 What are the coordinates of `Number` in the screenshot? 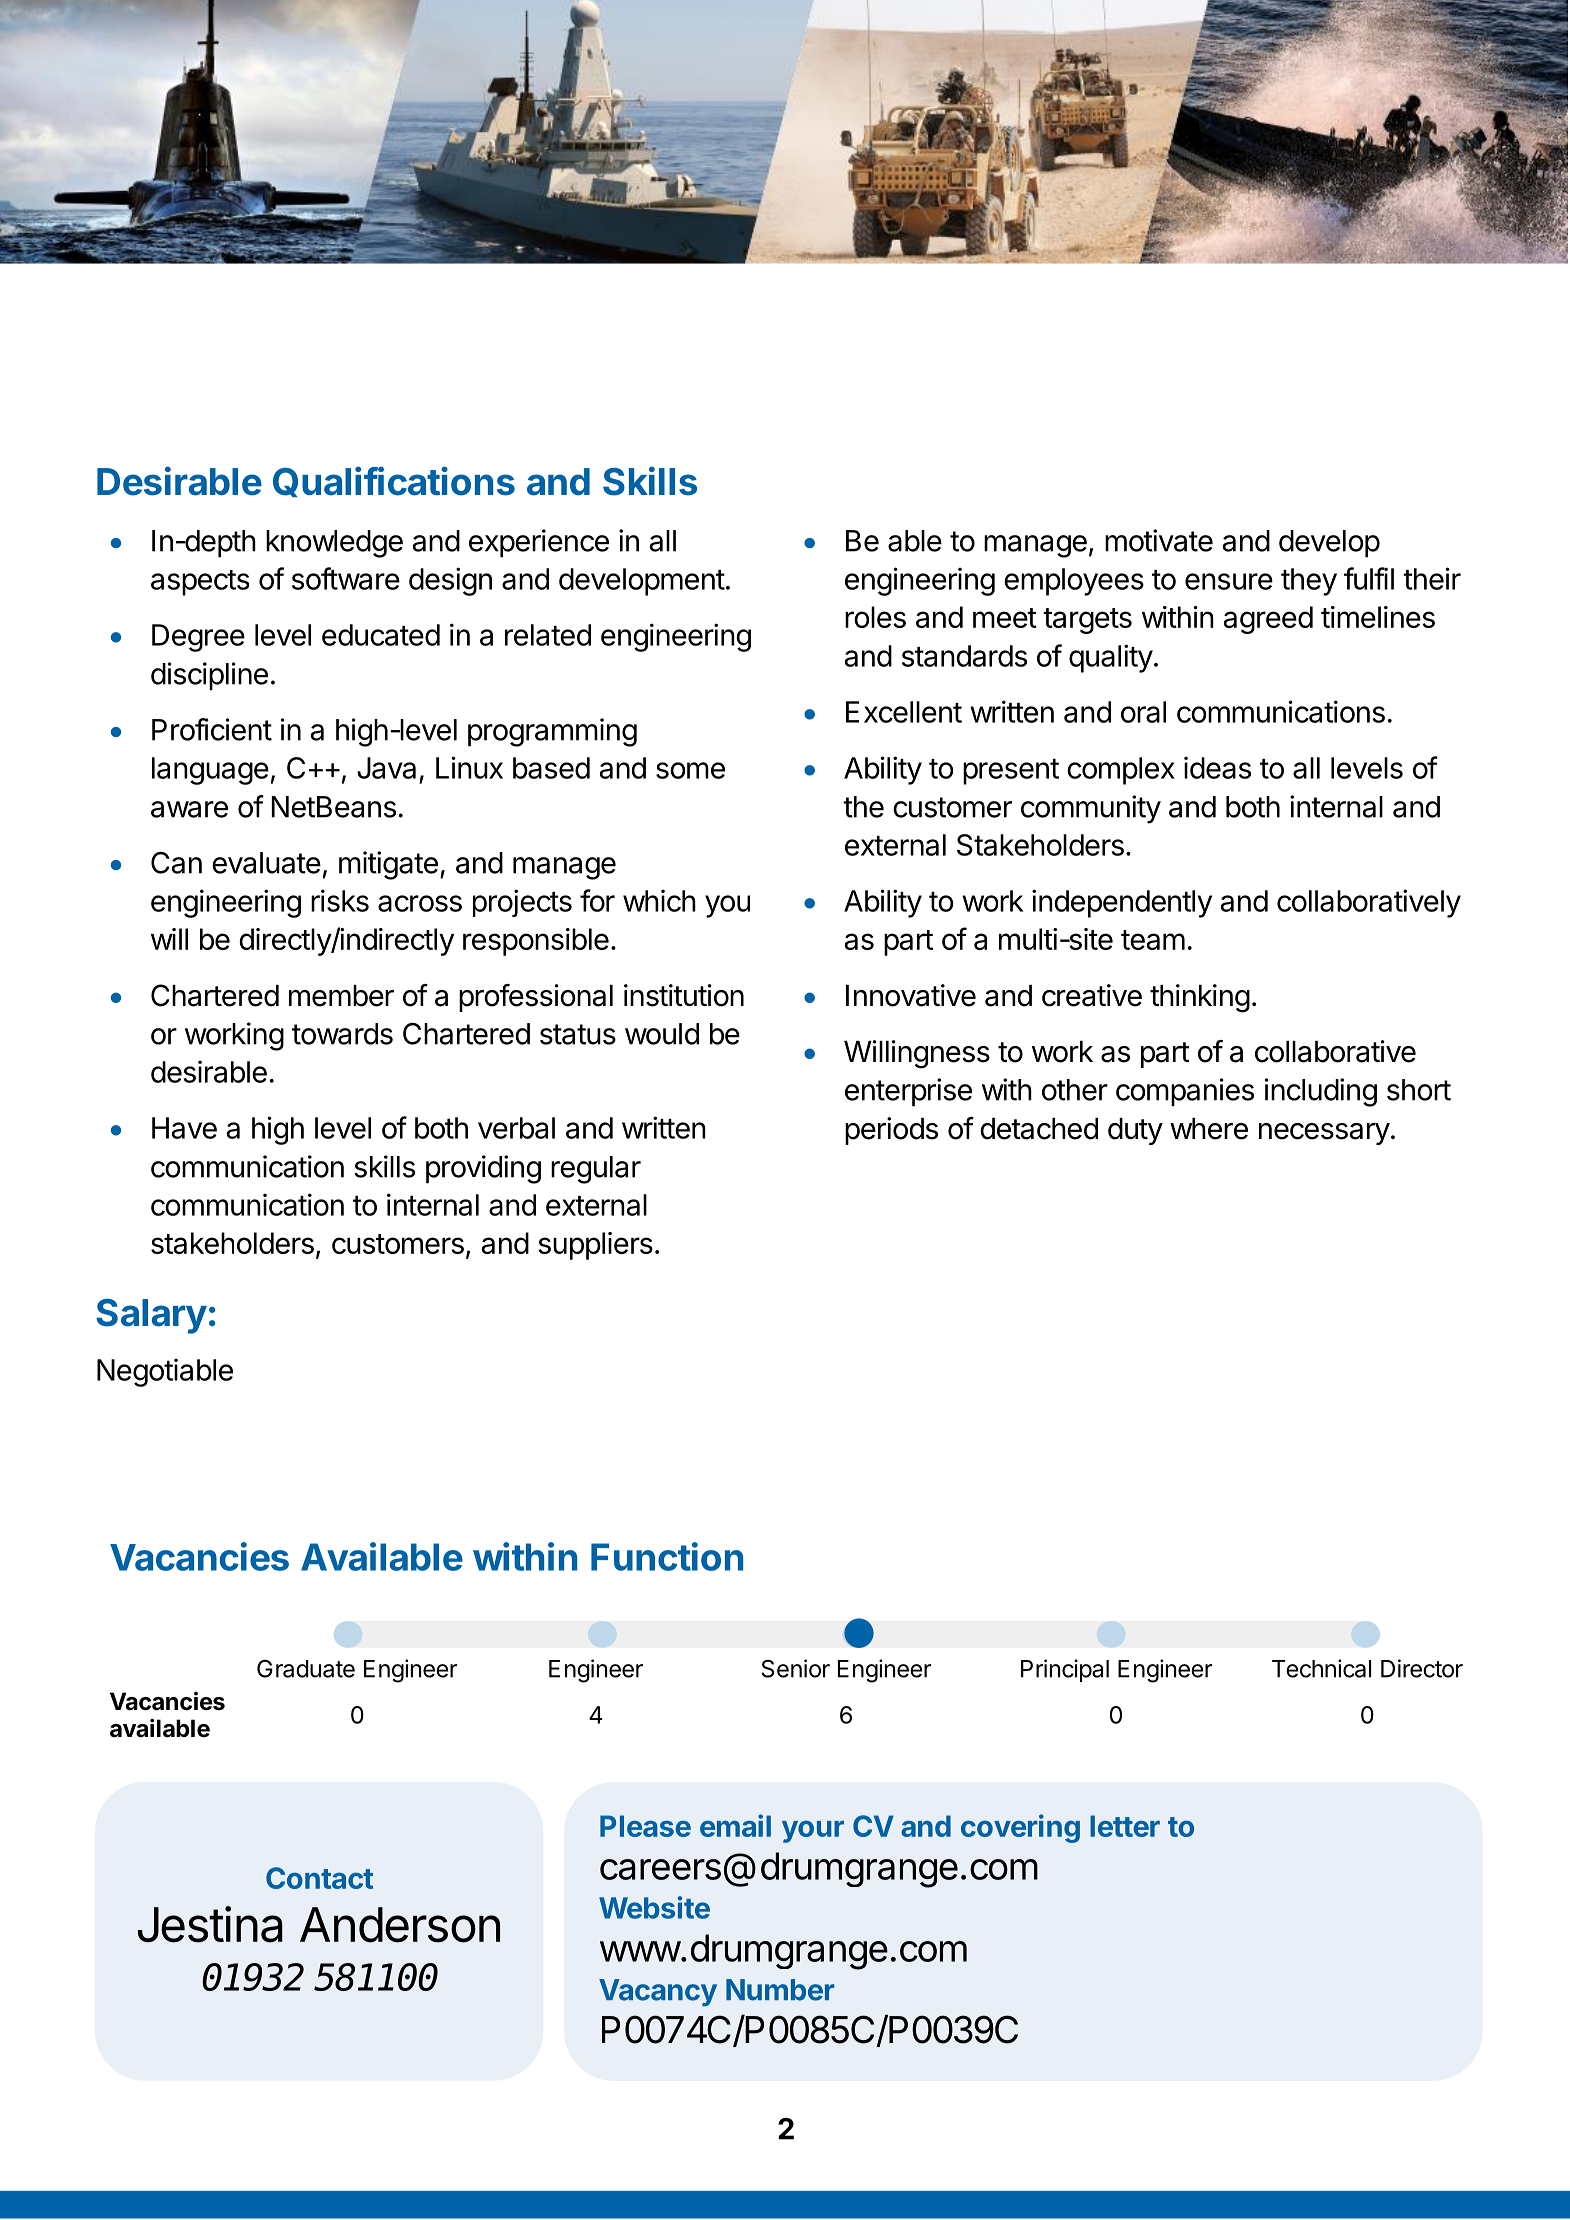 It's located at (780, 1990).
